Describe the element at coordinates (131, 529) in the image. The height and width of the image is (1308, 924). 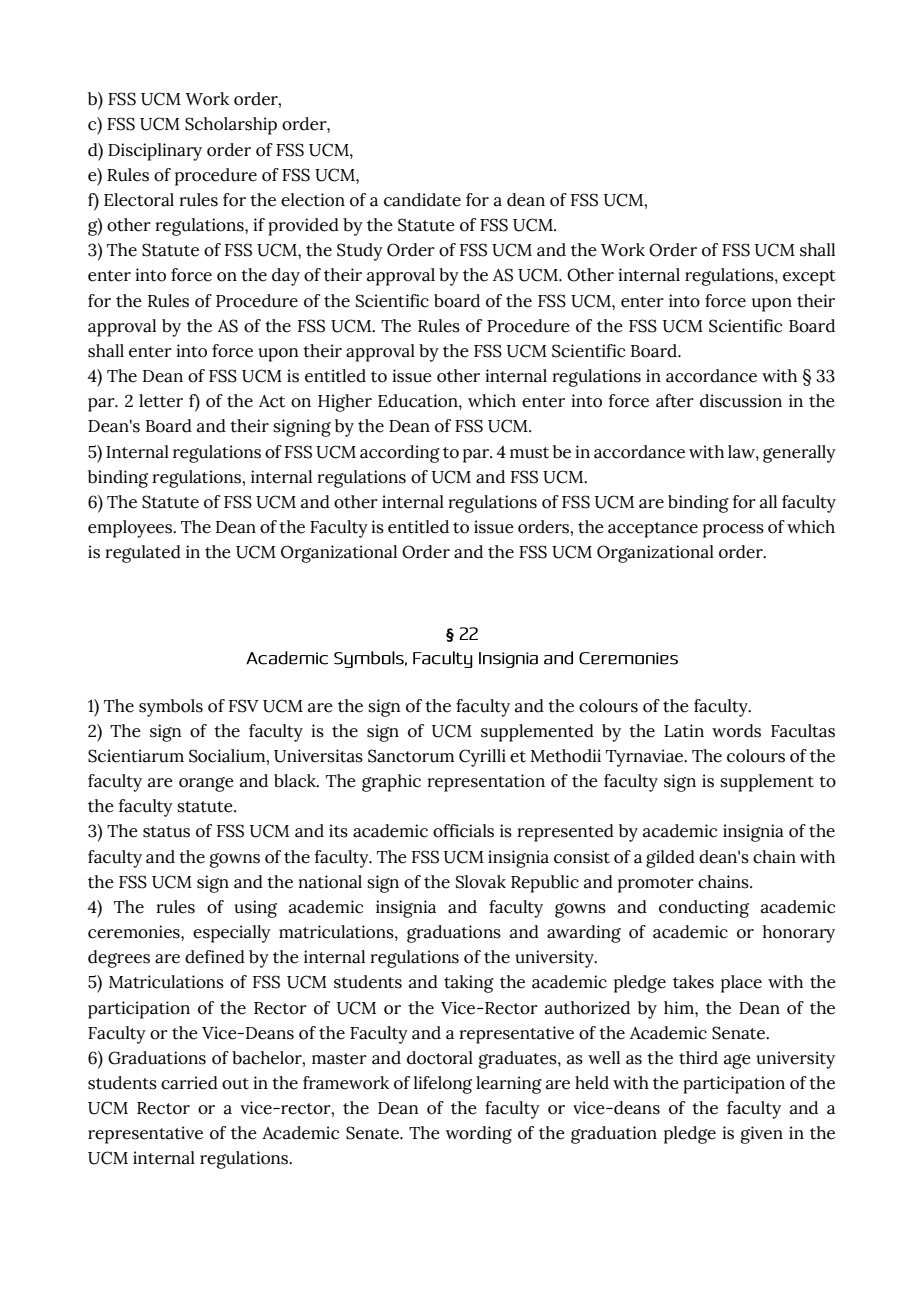
I see `employees` at that location.
